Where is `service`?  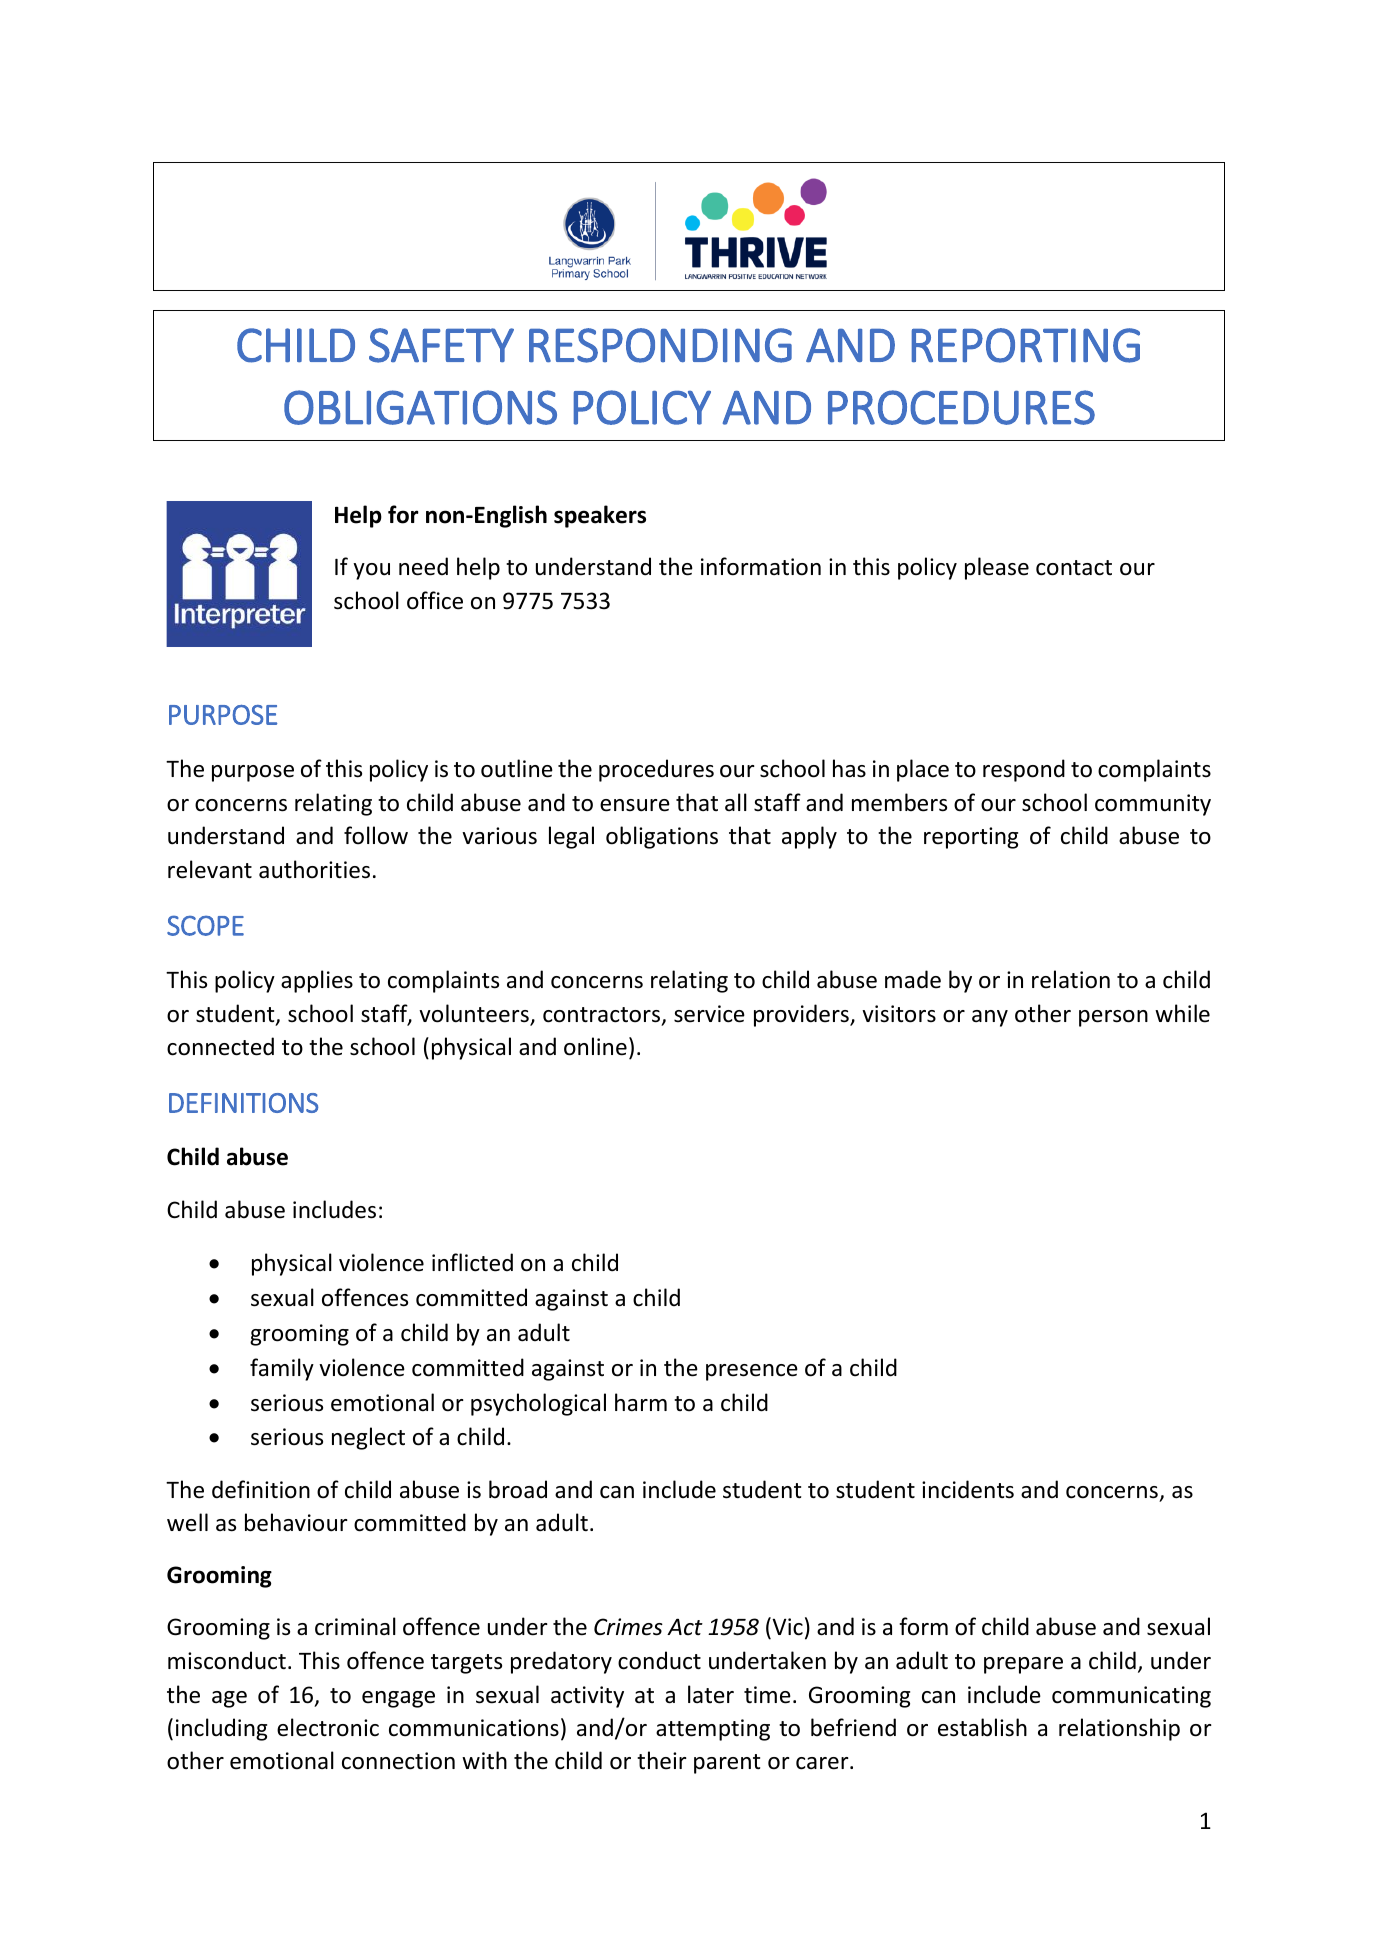
service is located at coordinates (709, 1014).
